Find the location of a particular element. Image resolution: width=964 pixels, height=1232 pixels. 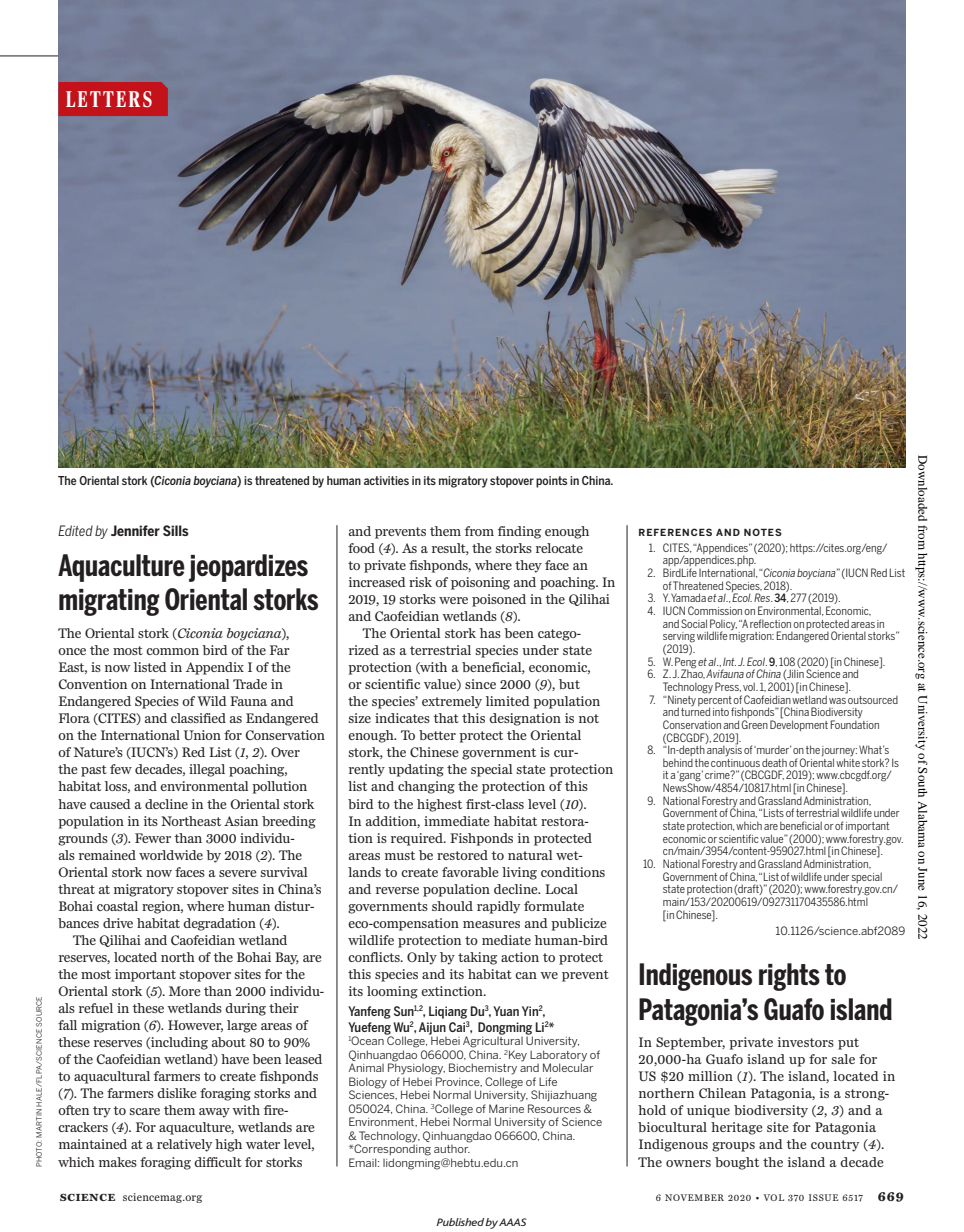

activities is located at coordinates (386, 480).
